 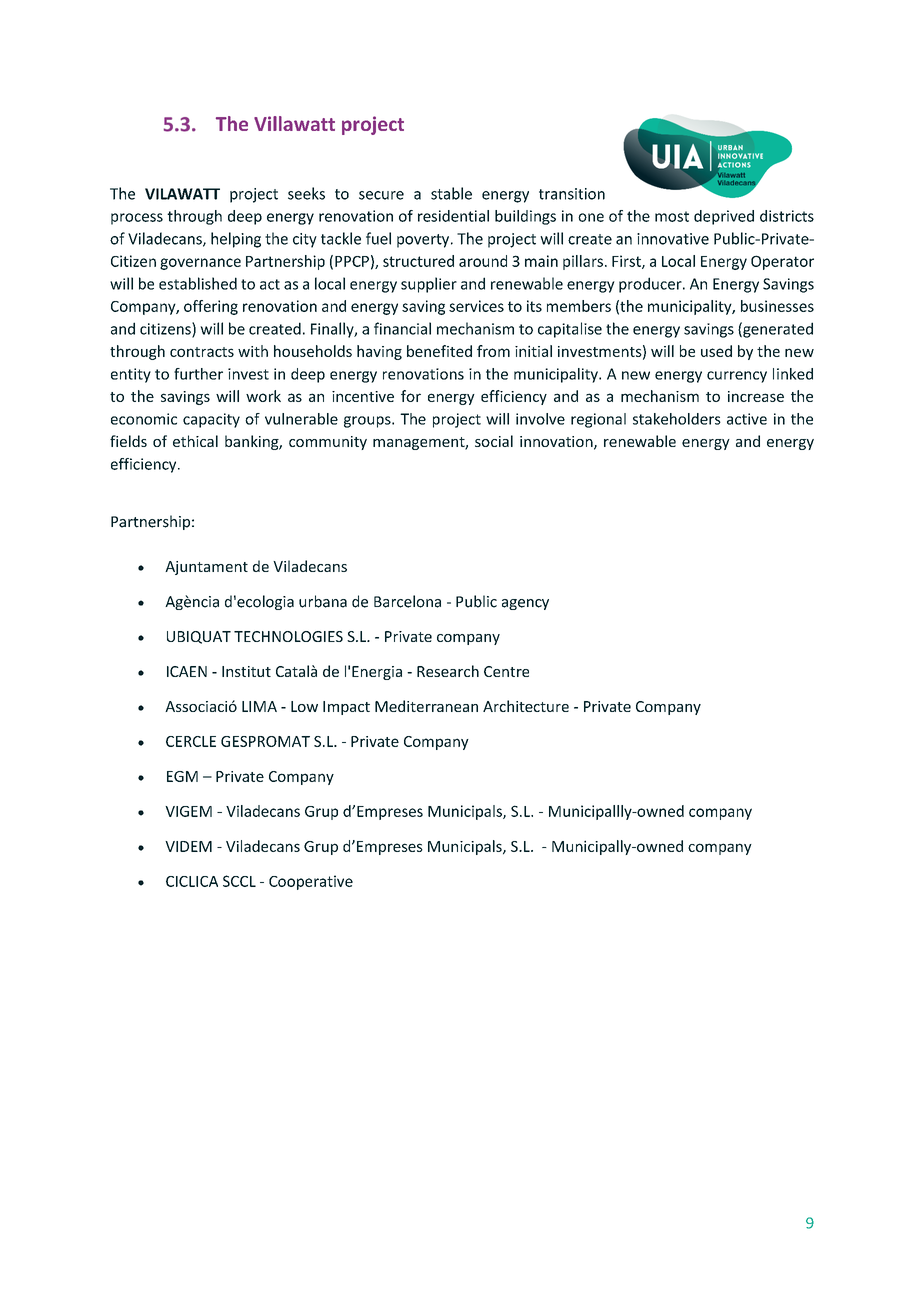 I want to click on ethical, so click(x=195, y=441).
